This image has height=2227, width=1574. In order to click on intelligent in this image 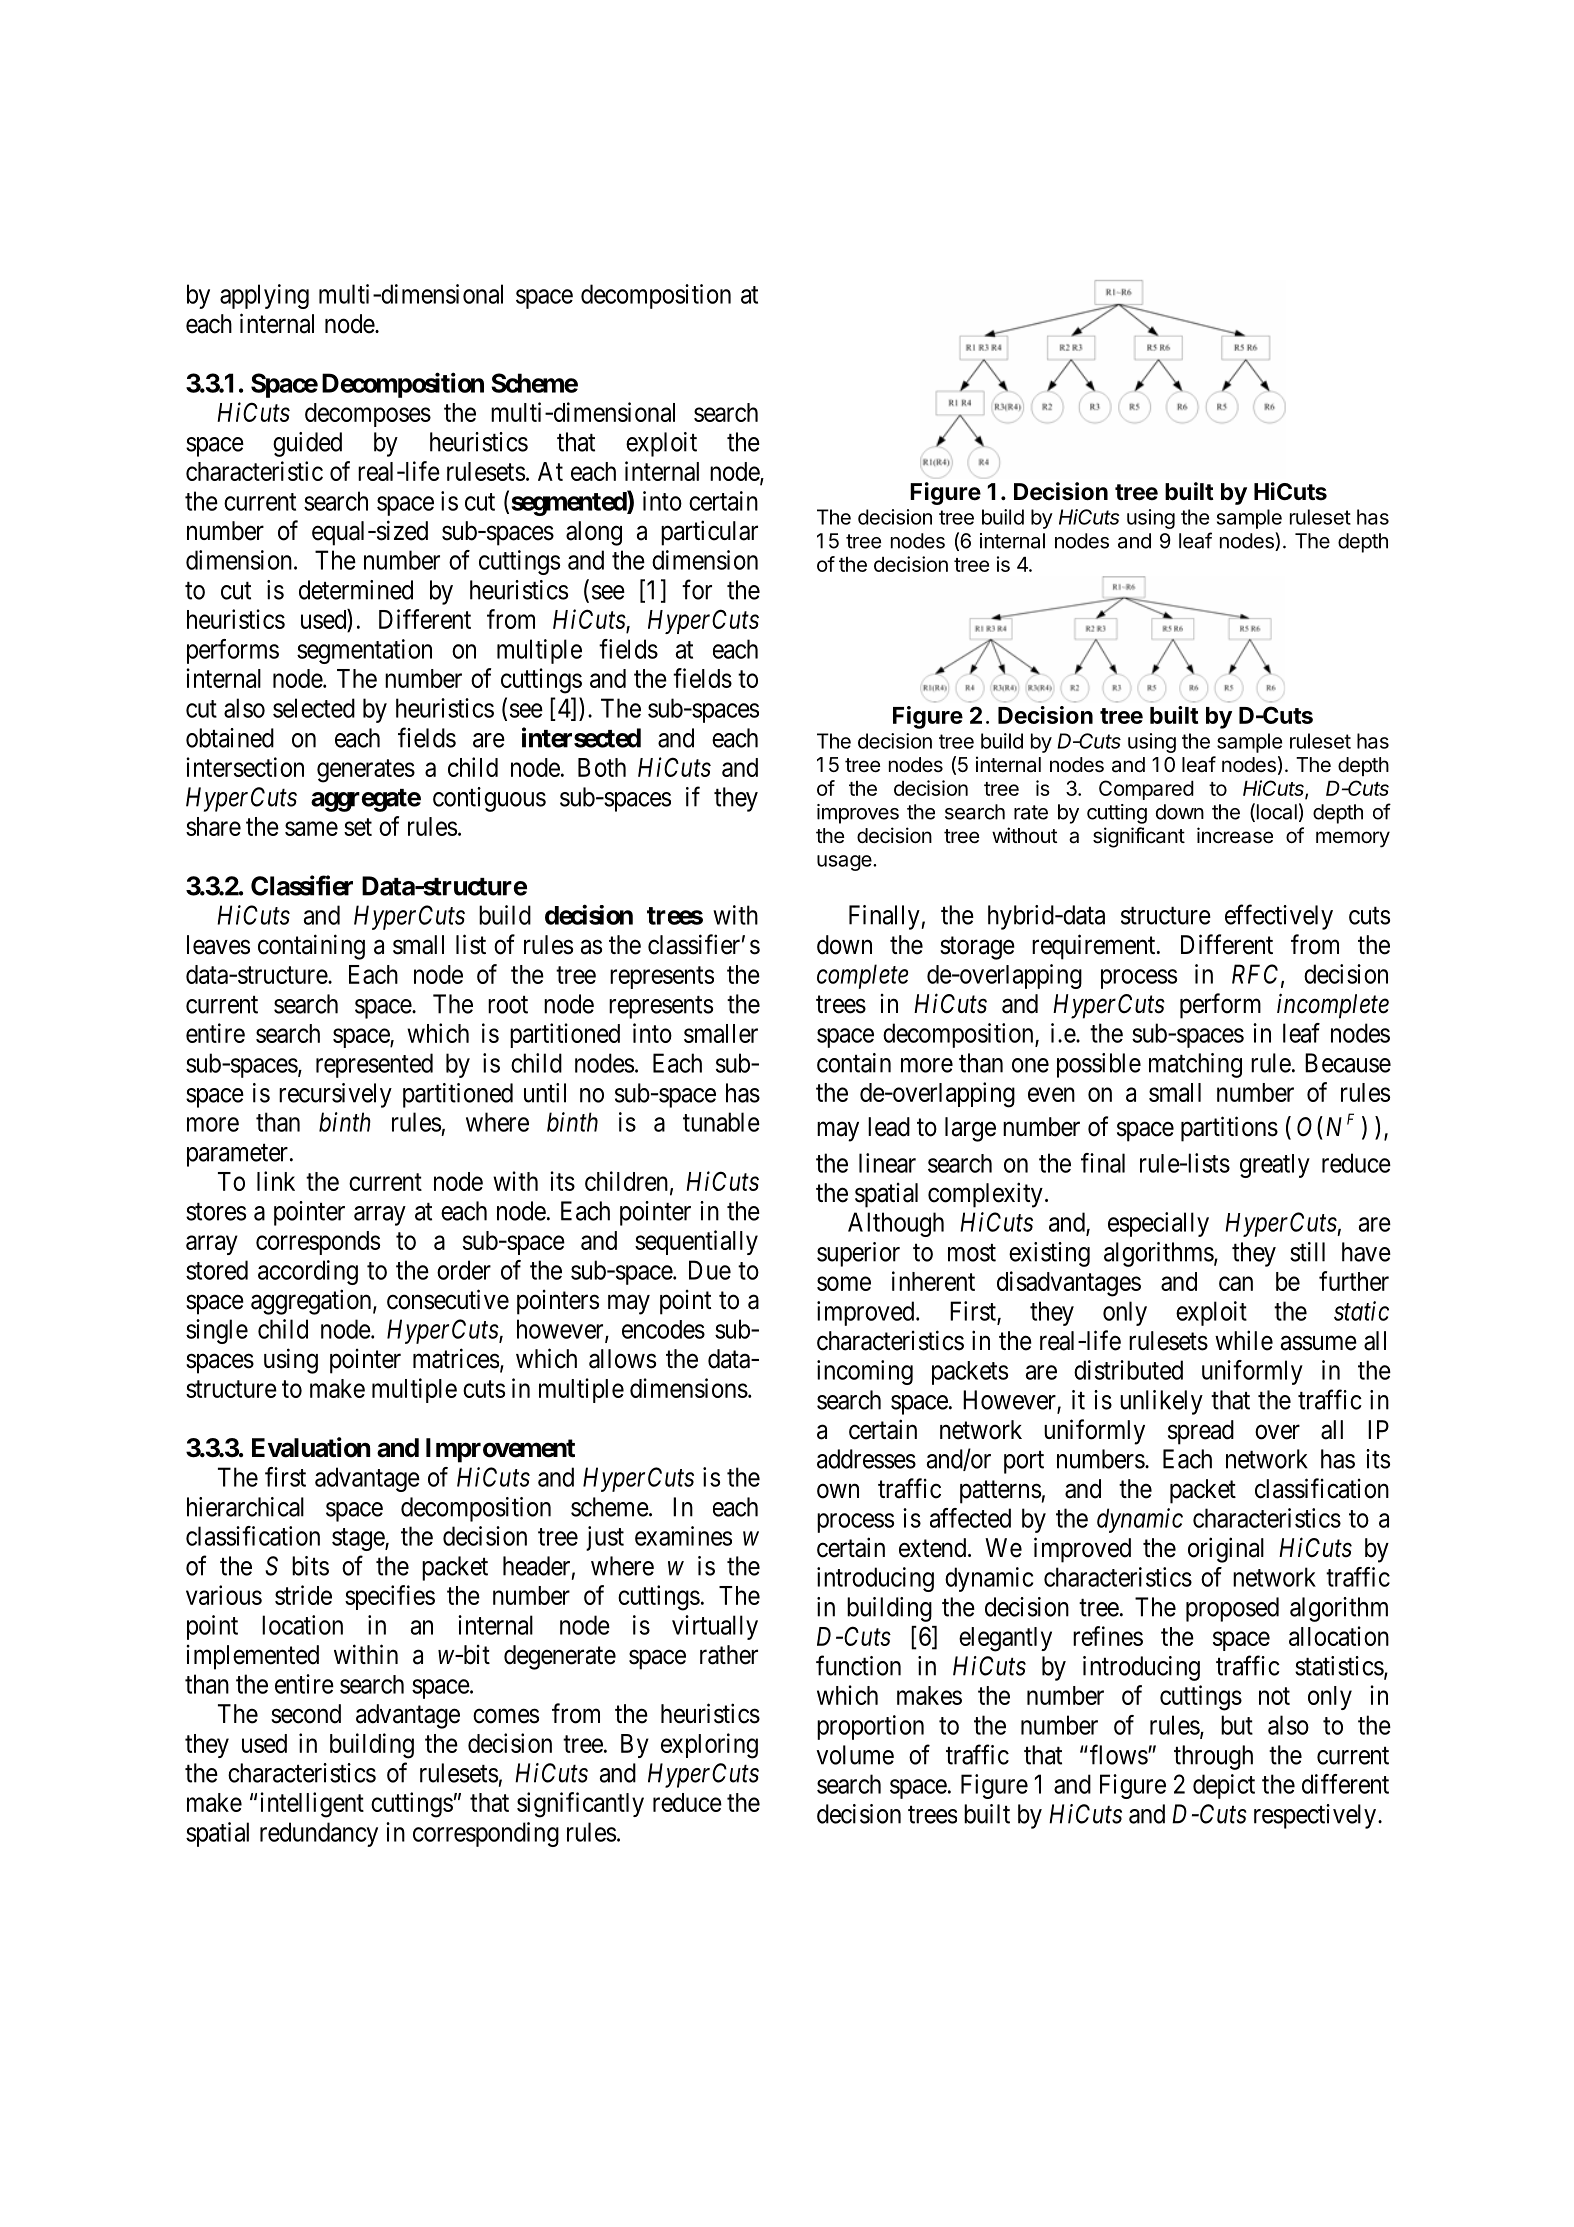, I will do `click(312, 1805)`.
